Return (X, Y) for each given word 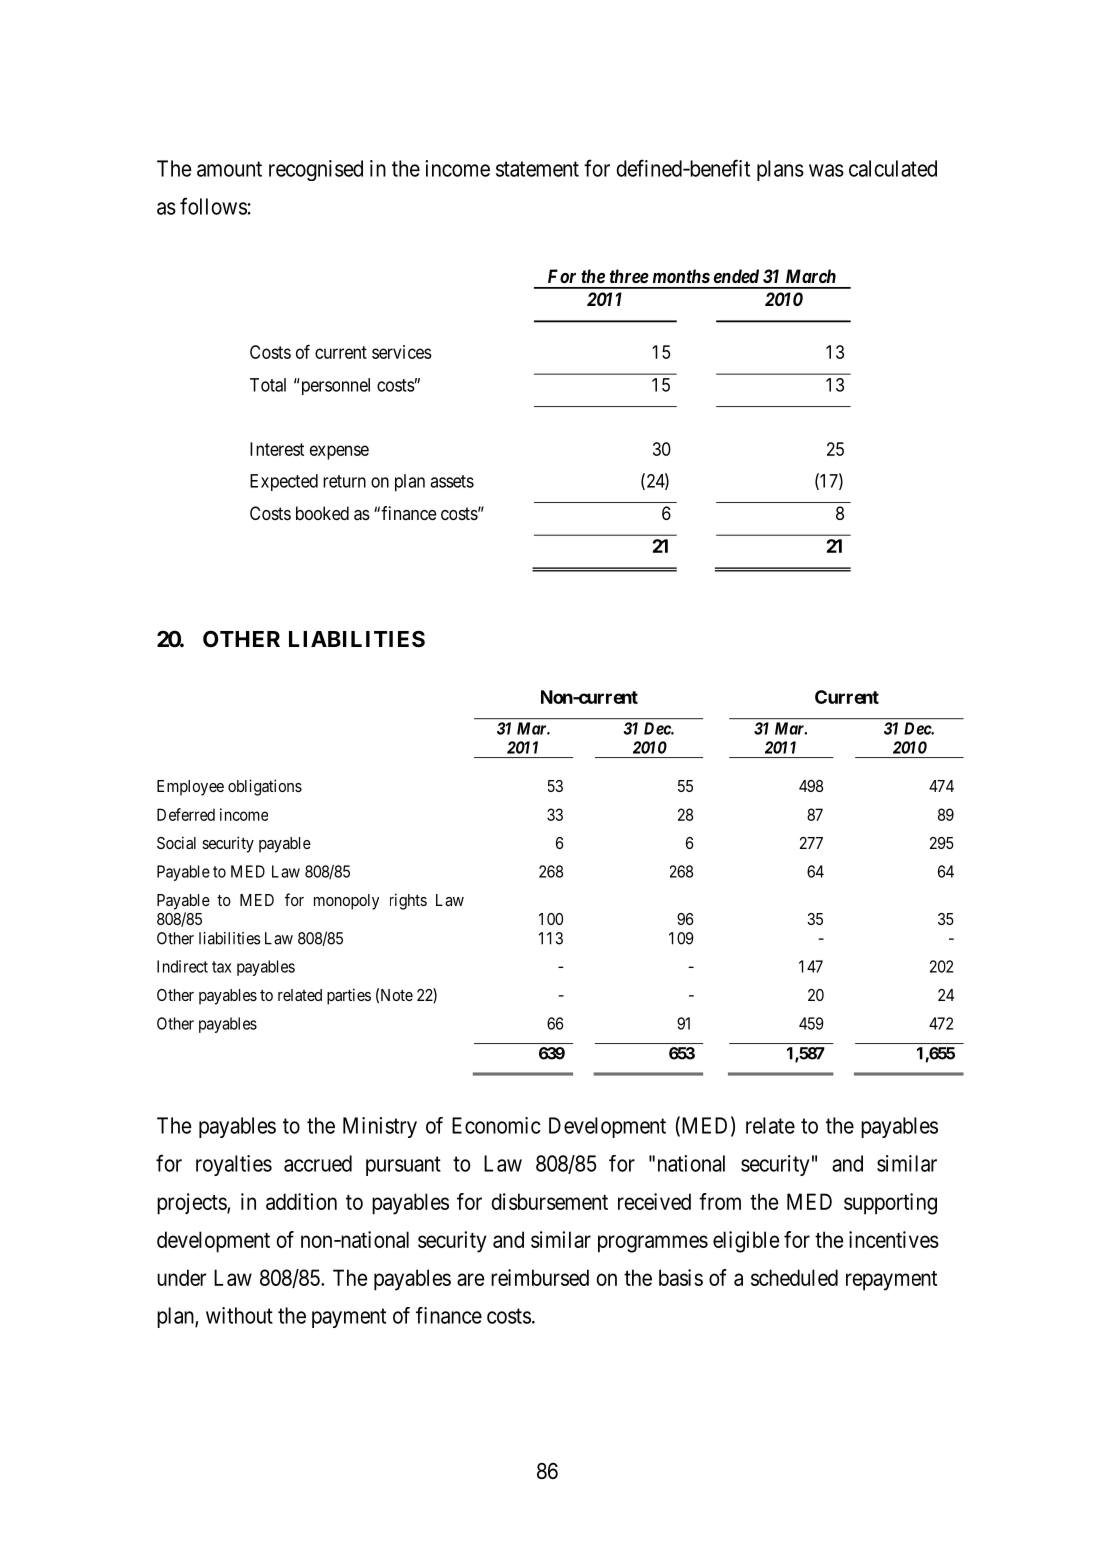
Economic (496, 1125)
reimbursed (540, 1277)
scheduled (794, 1277)
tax (222, 967)
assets (452, 481)
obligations (265, 787)
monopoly (346, 902)
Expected (284, 482)
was (826, 170)
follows (213, 206)
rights (408, 901)
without (239, 1315)
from (720, 1201)
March (811, 276)
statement (537, 169)
